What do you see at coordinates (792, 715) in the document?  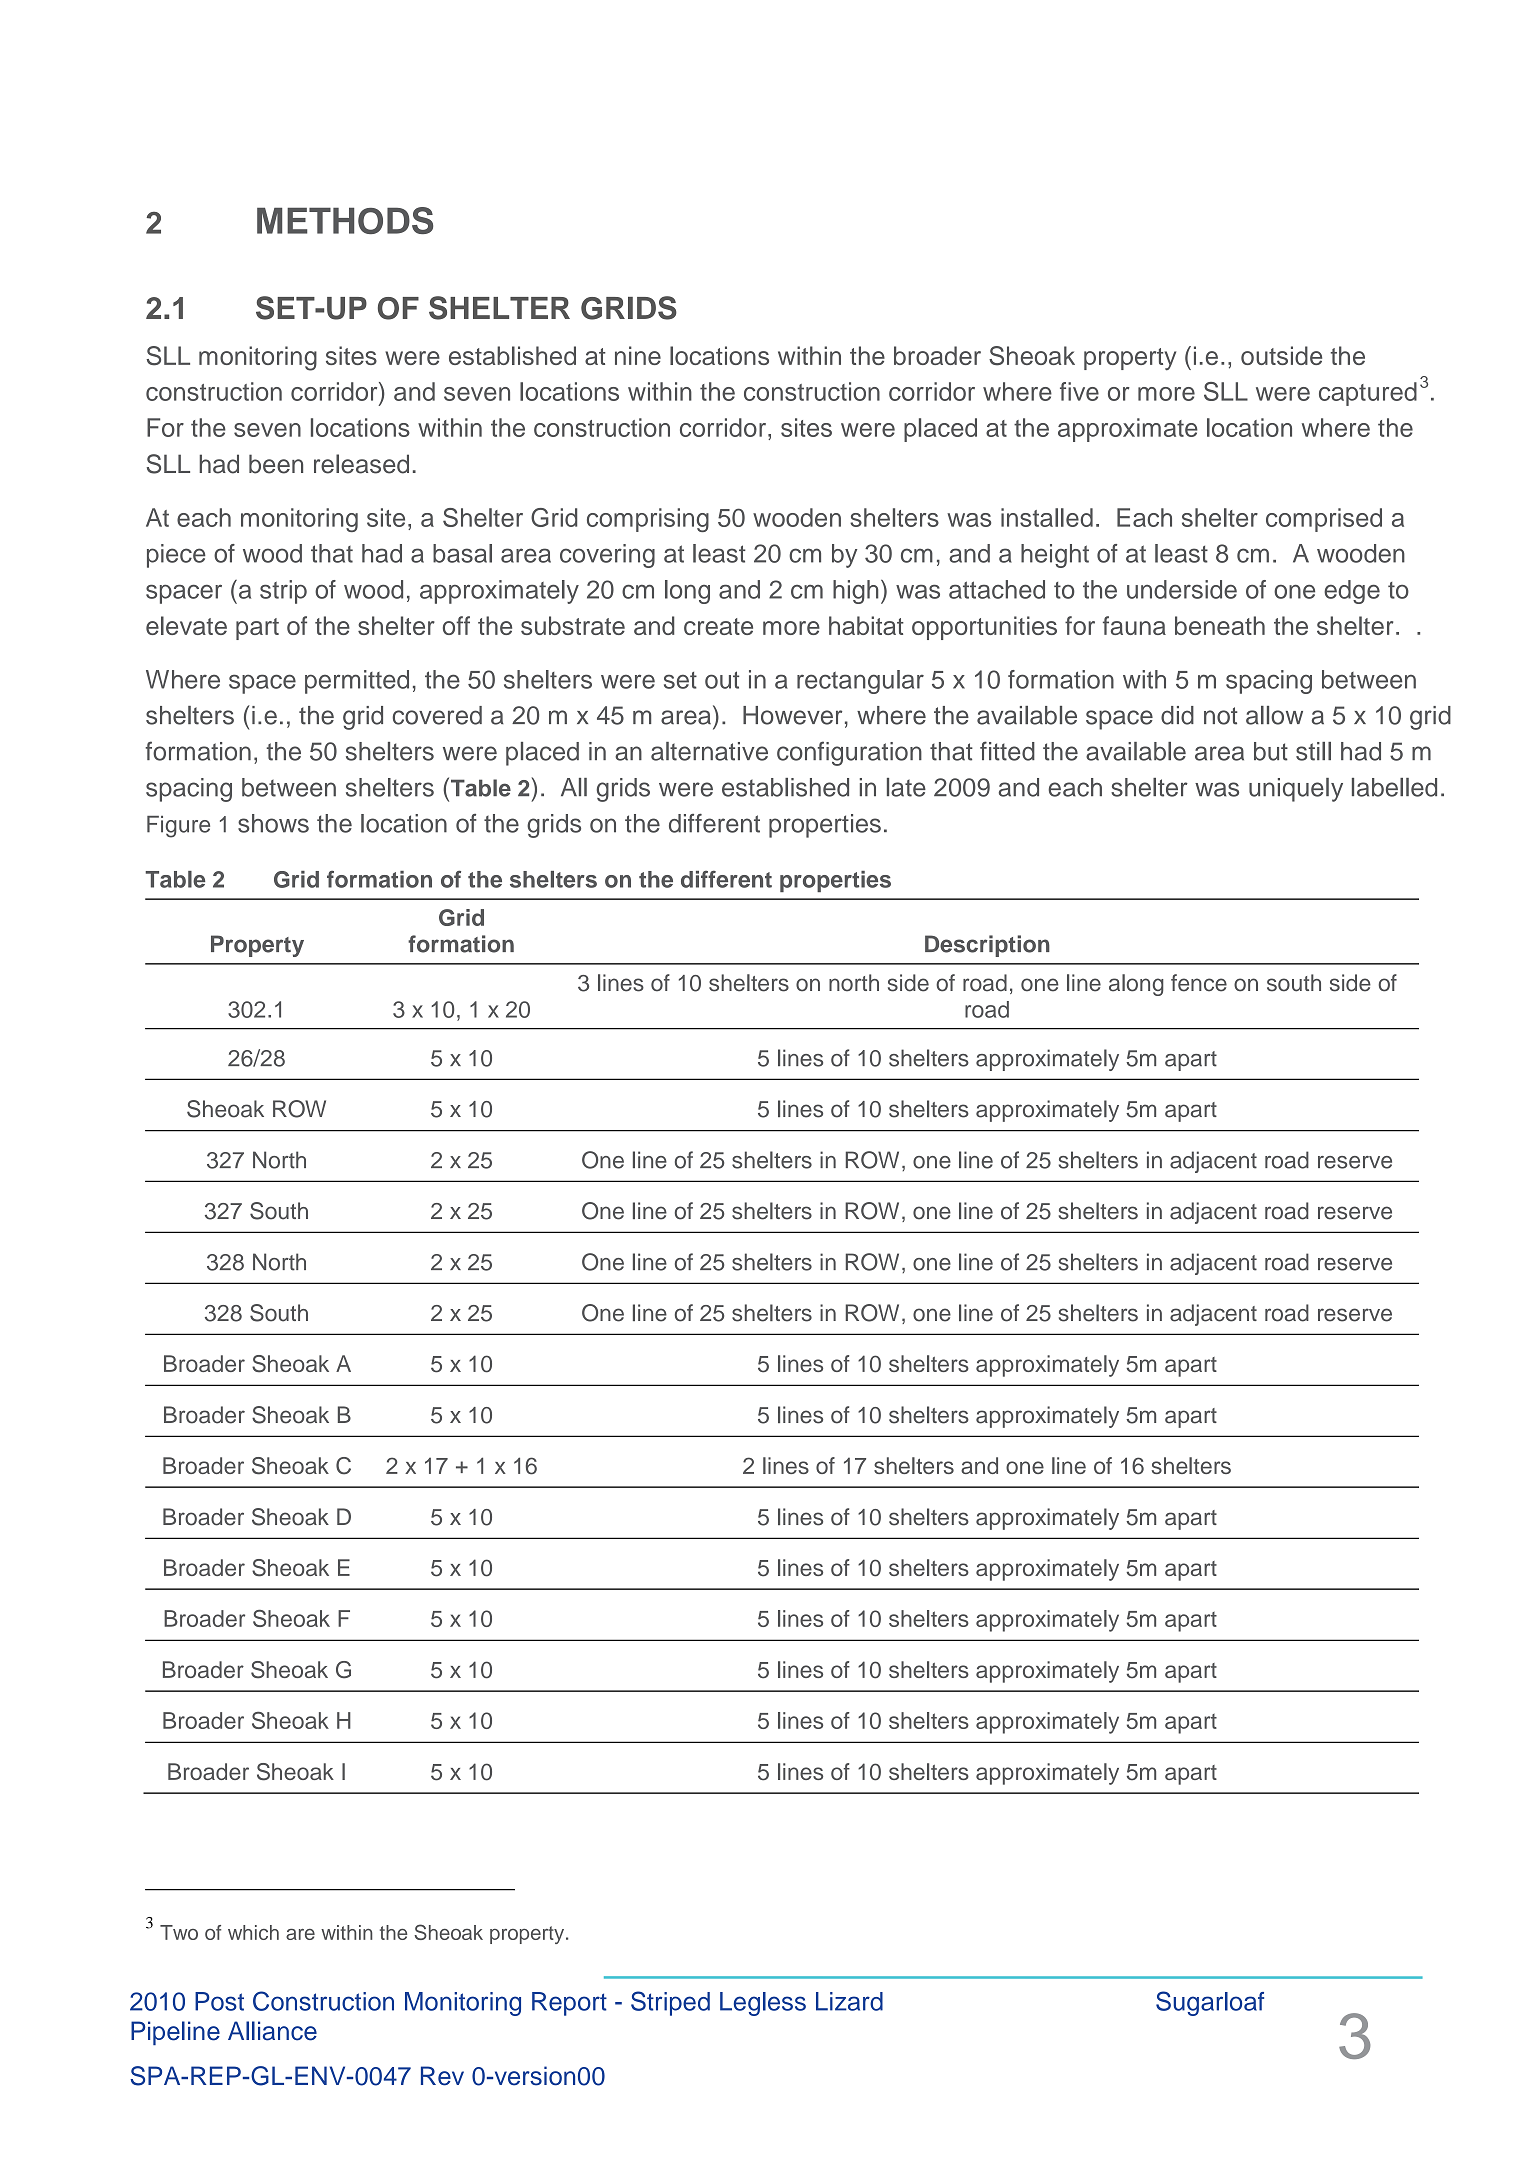 I see `However` at bounding box center [792, 715].
